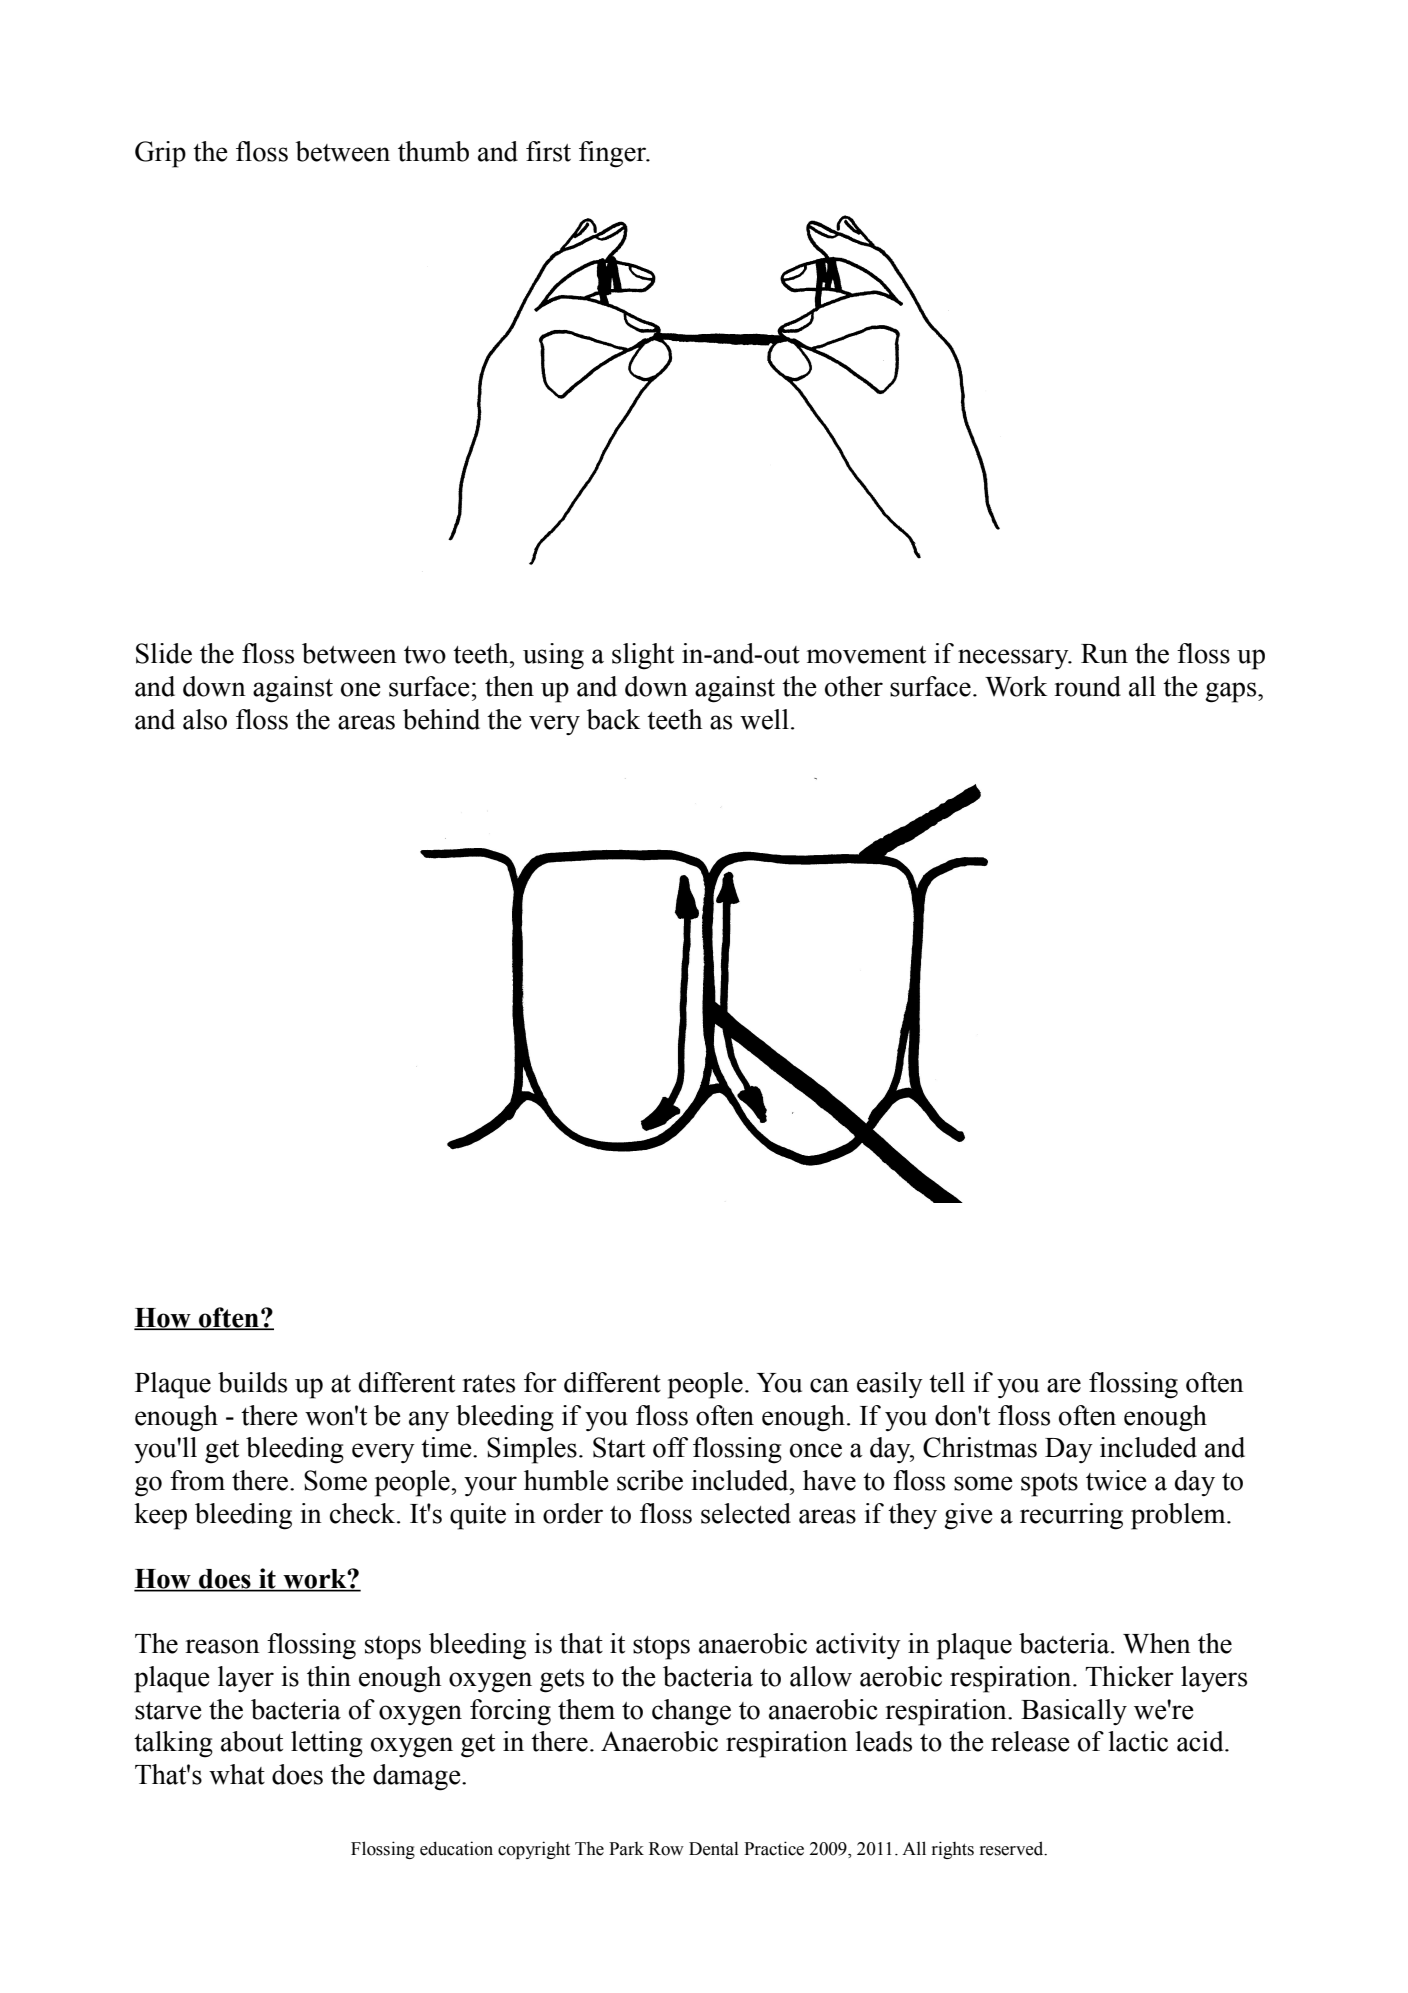 The width and height of the screenshot is (1408, 1993). Describe the element at coordinates (237, 1774) in the screenshot. I see `what` at that location.
